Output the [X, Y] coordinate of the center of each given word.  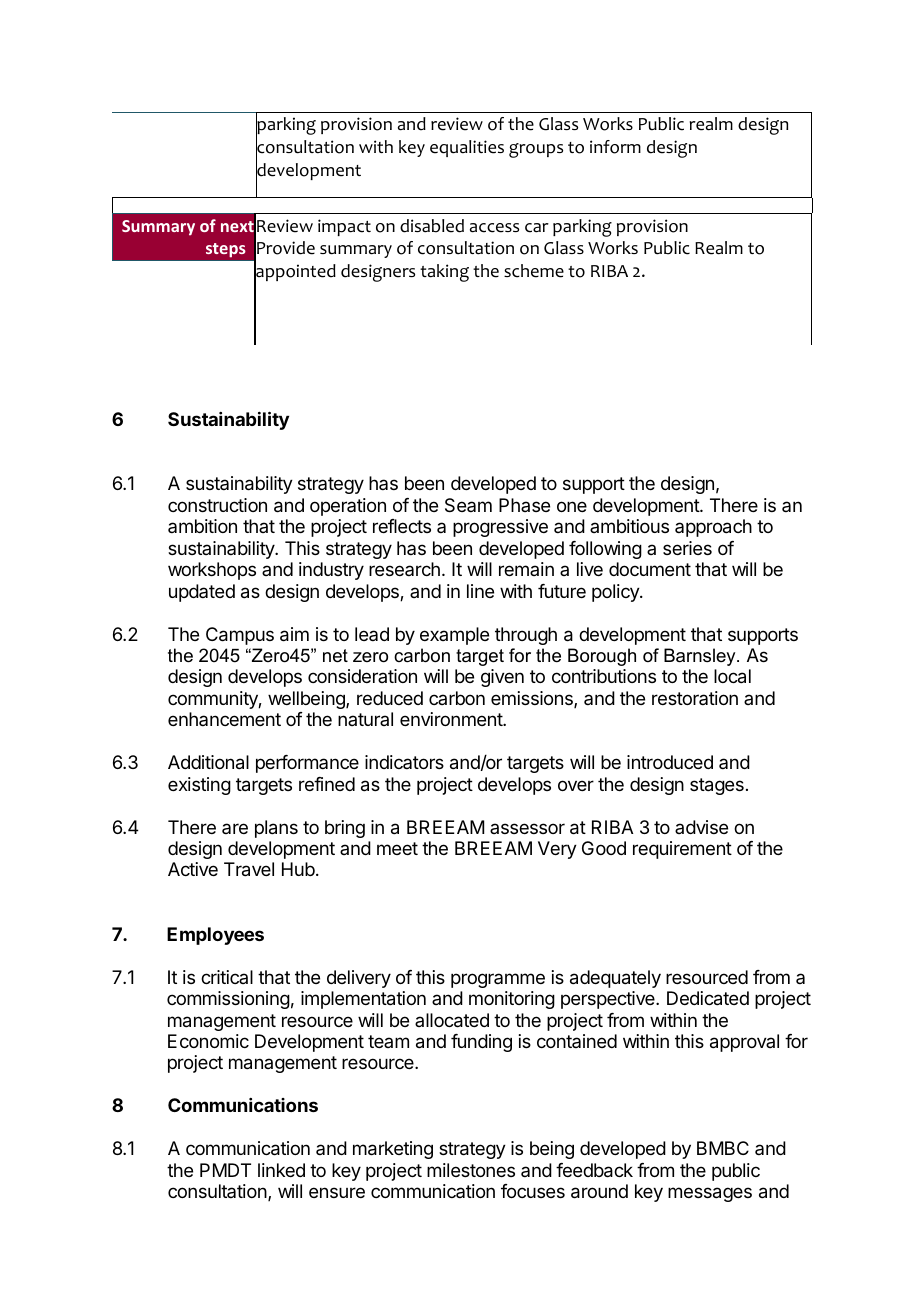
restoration [695, 698]
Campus [240, 636]
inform [615, 147]
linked [281, 1170]
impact [344, 227]
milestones [471, 1170]
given [502, 678]
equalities [467, 148]
